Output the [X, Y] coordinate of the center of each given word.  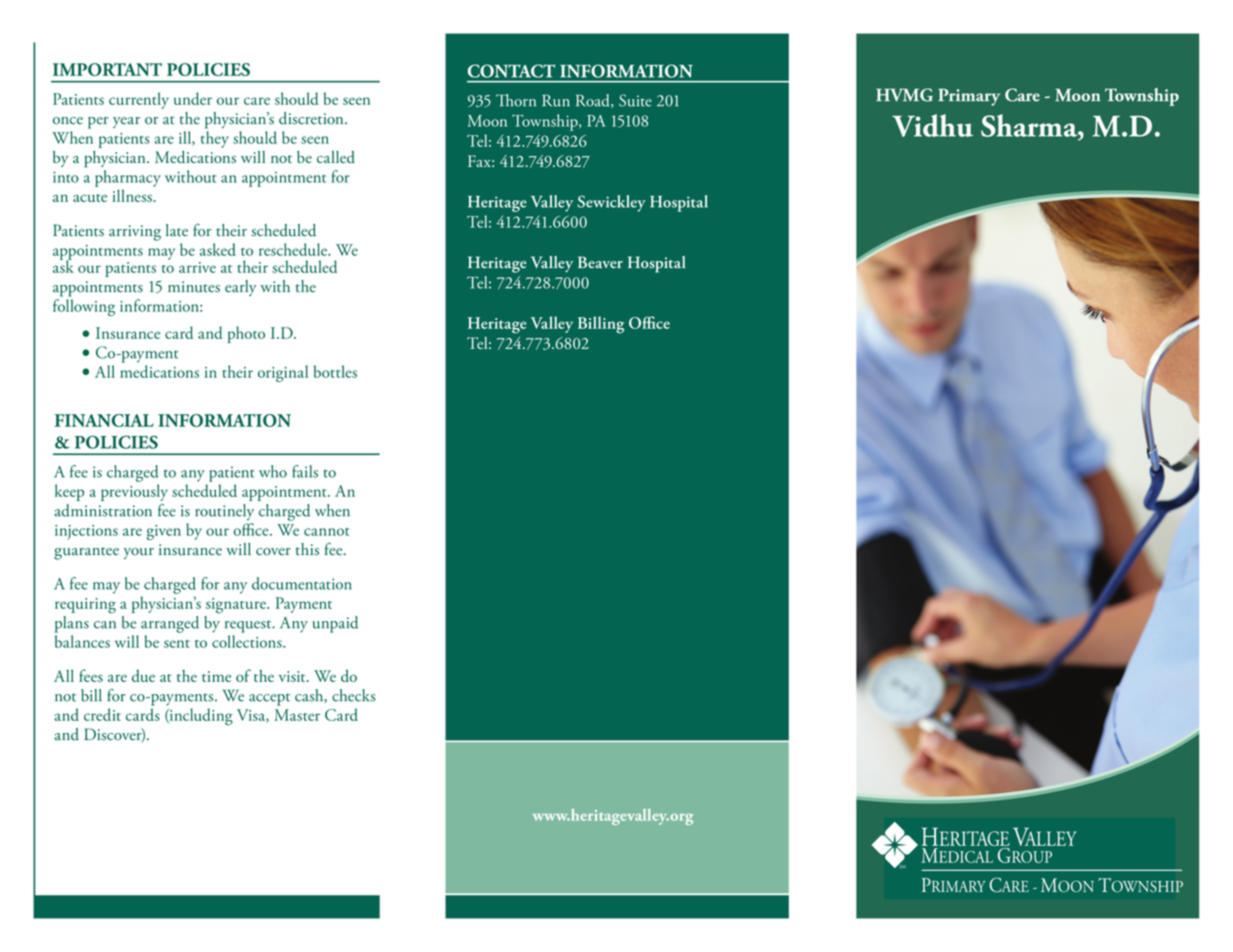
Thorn [516, 100]
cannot [326, 532]
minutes [194, 287]
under [193, 98]
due [143, 676]
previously [134, 492]
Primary [969, 97]
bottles [335, 371]
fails [305, 471]
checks [354, 695]
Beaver [600, 262]
